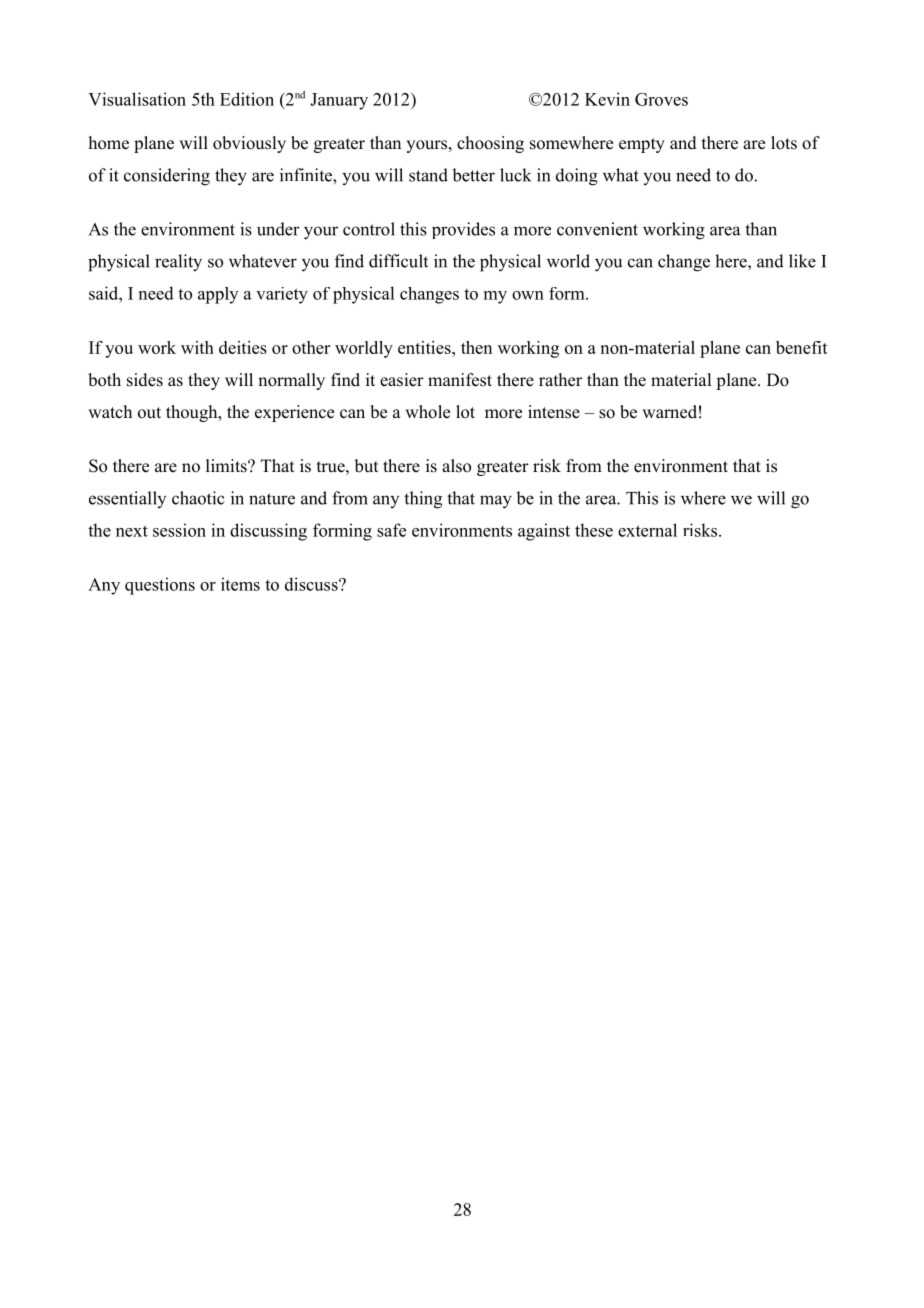 This page has height=1308, width=924. Describe the element at coordinates (427, 412) in the page. I see `whole` at that location.
